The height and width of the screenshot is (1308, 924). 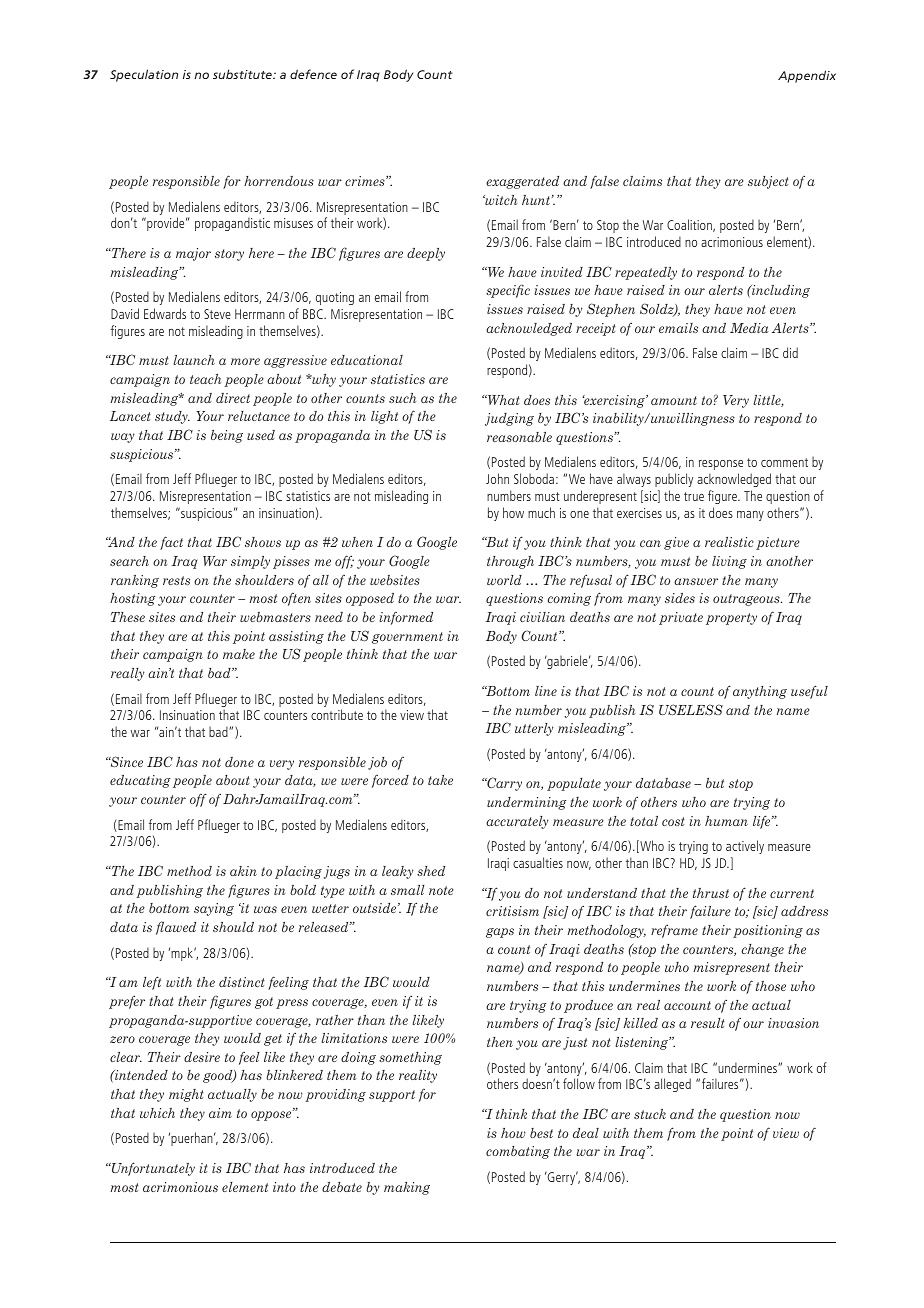 What do you see at coordinates (152, 1169) in the screenshot?
I see `Unfortunately` at bounding box center [152, 1169].
